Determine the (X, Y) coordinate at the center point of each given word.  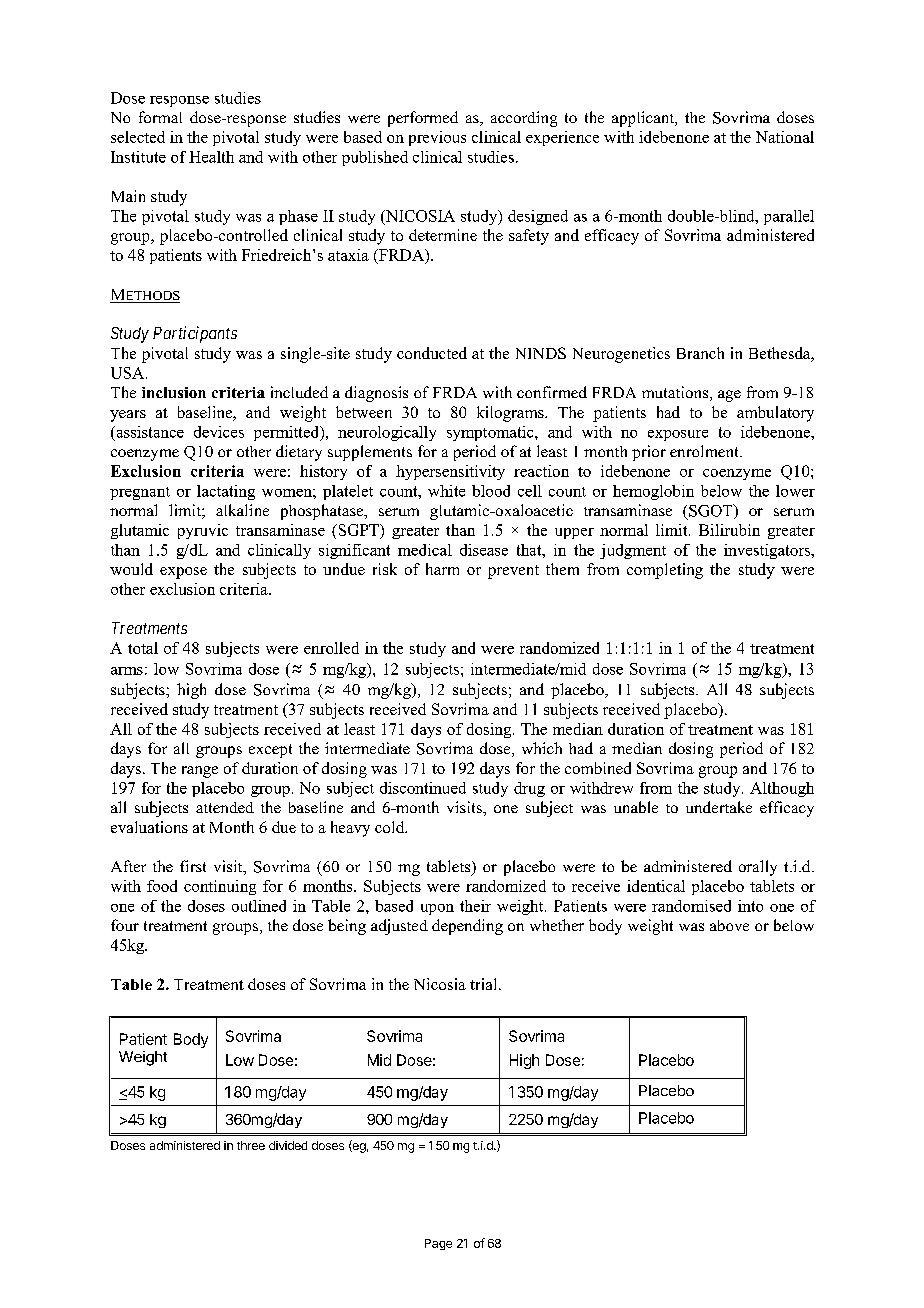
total (143, 648)
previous (437, 138)
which (542, 748)
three (251, 1145)
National (785, 137)
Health (211, 157)
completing (665, 571)
